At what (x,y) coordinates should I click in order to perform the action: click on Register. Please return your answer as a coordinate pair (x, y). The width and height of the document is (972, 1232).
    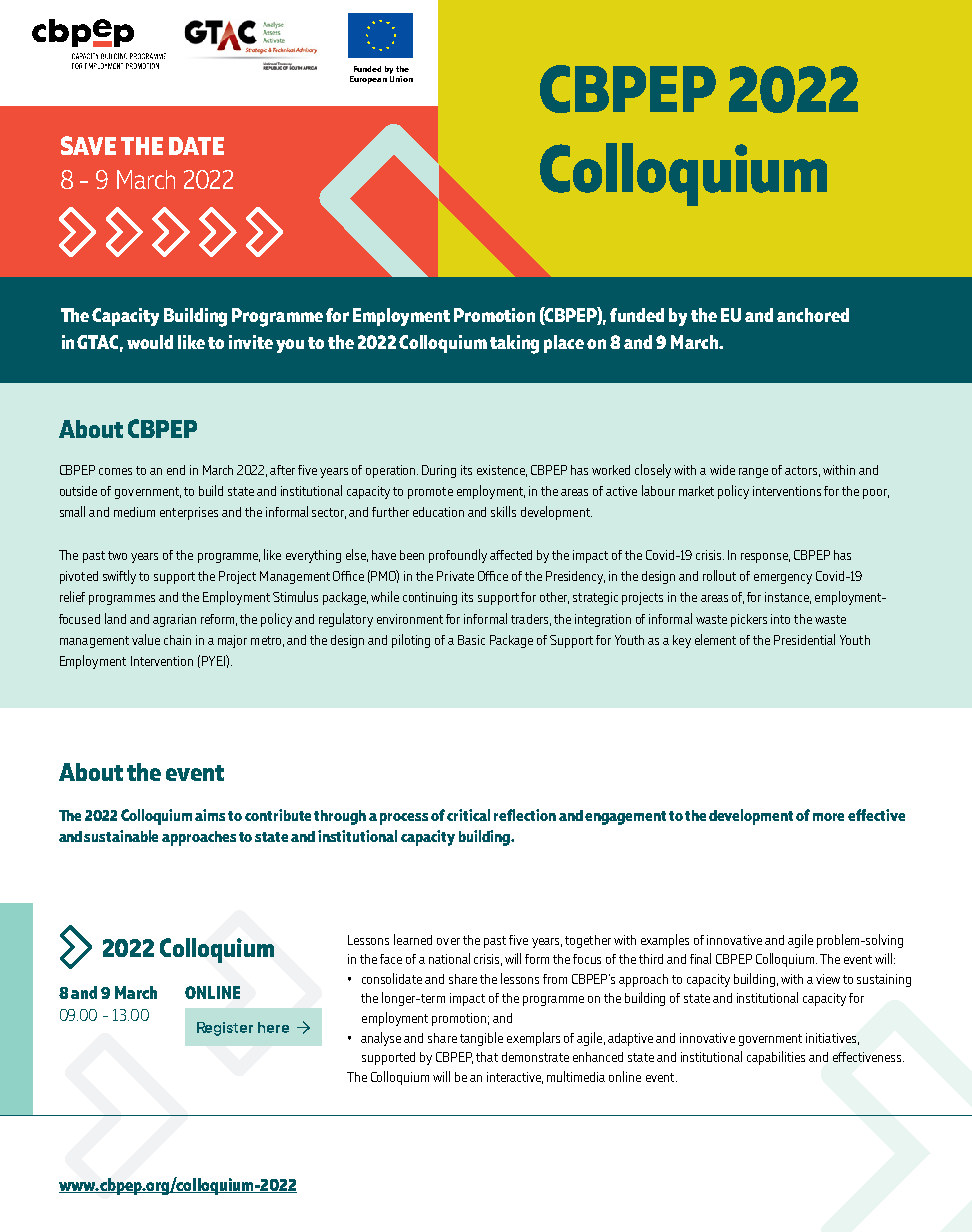
    Looking at the image, I should click on (225, 1029).
